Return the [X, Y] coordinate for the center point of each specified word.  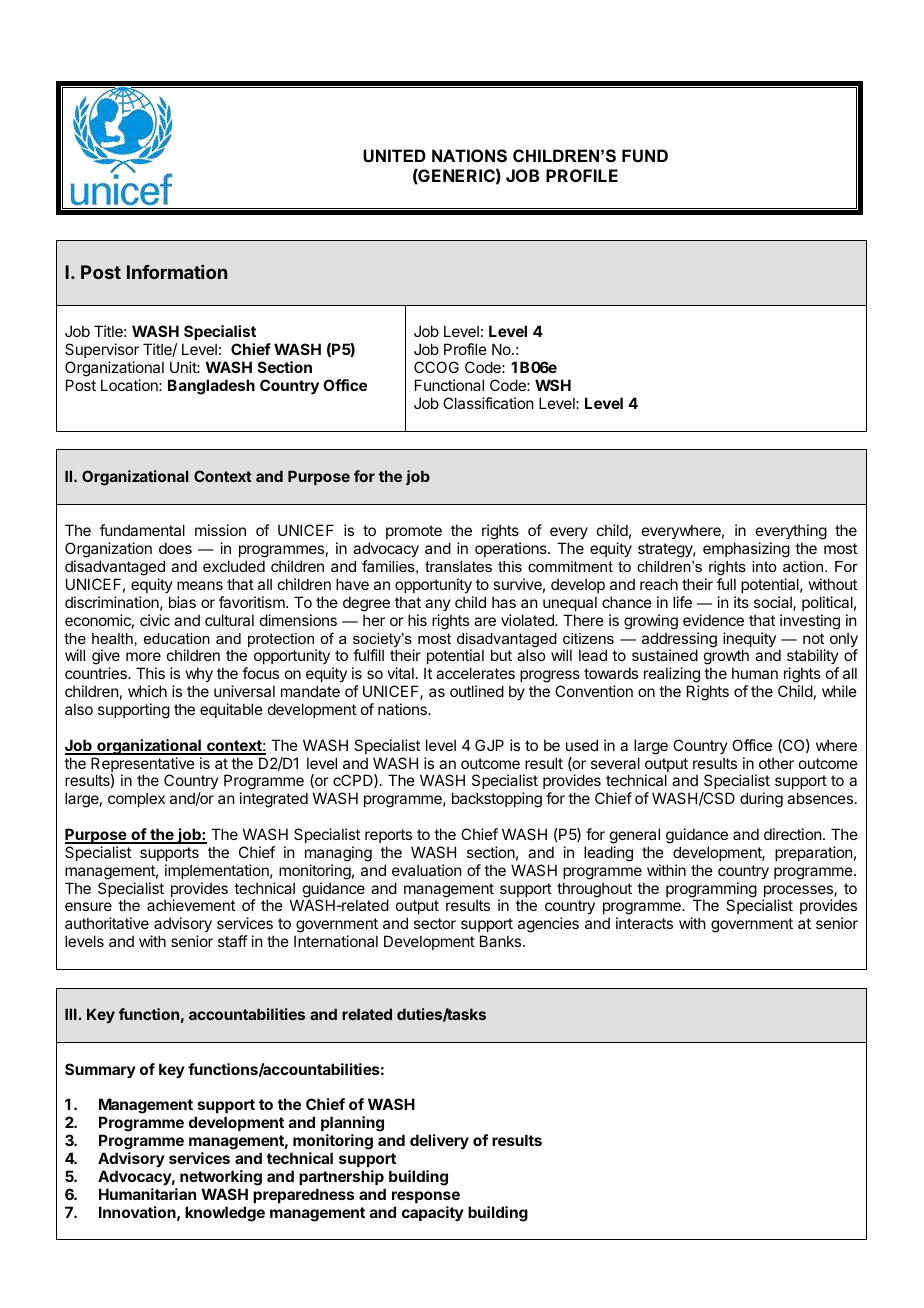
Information [177, 272]
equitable [231, 710]
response [426, 1197]
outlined [477, 691]
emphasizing [746, 550]
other [776, 763]
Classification [488, 403]
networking [221, 1178]
